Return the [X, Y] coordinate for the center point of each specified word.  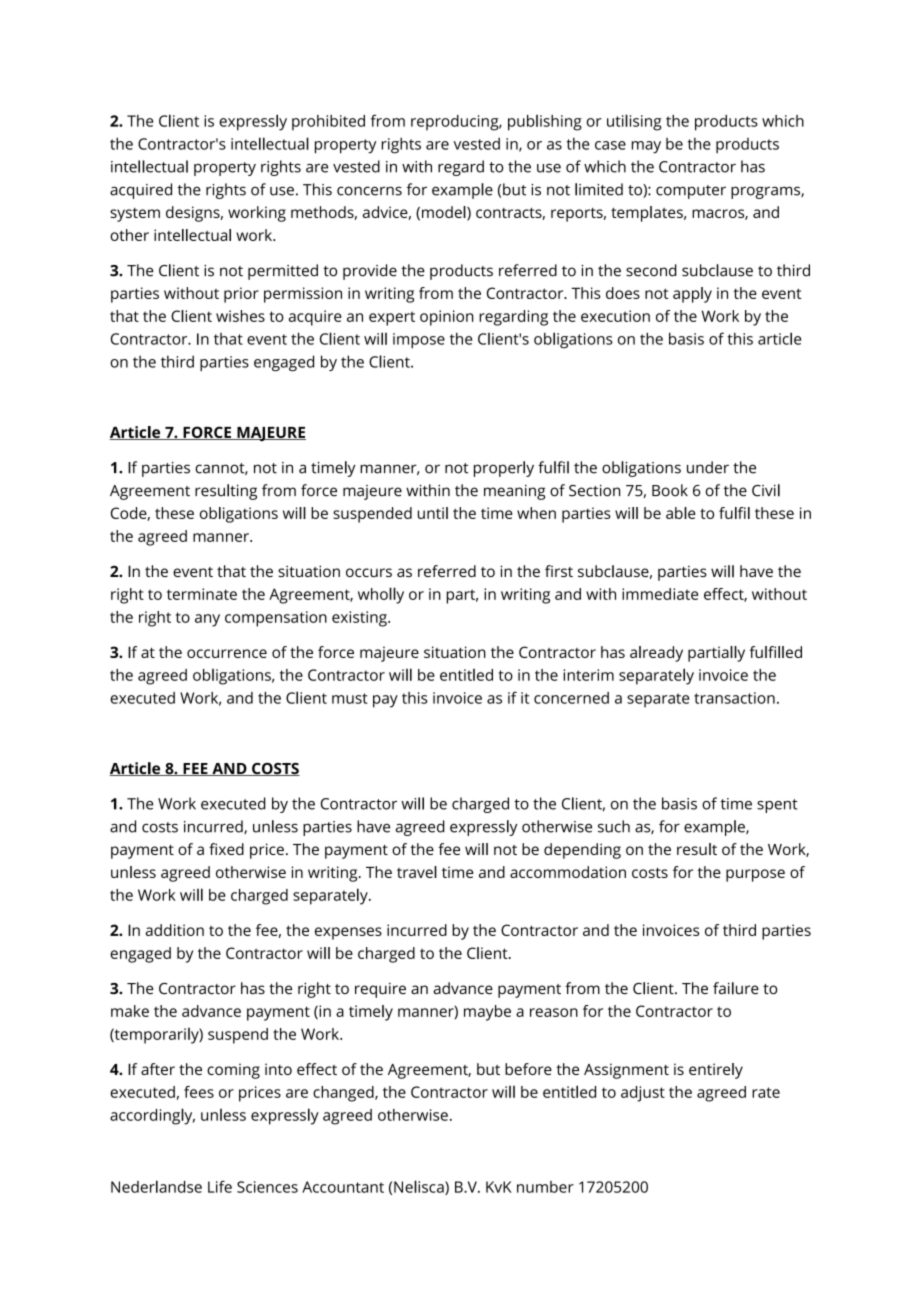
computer [691, 192]
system [135, 215]
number [545, 1187]
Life [220, 1186]
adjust [643, 1094]
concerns [369, 191]
